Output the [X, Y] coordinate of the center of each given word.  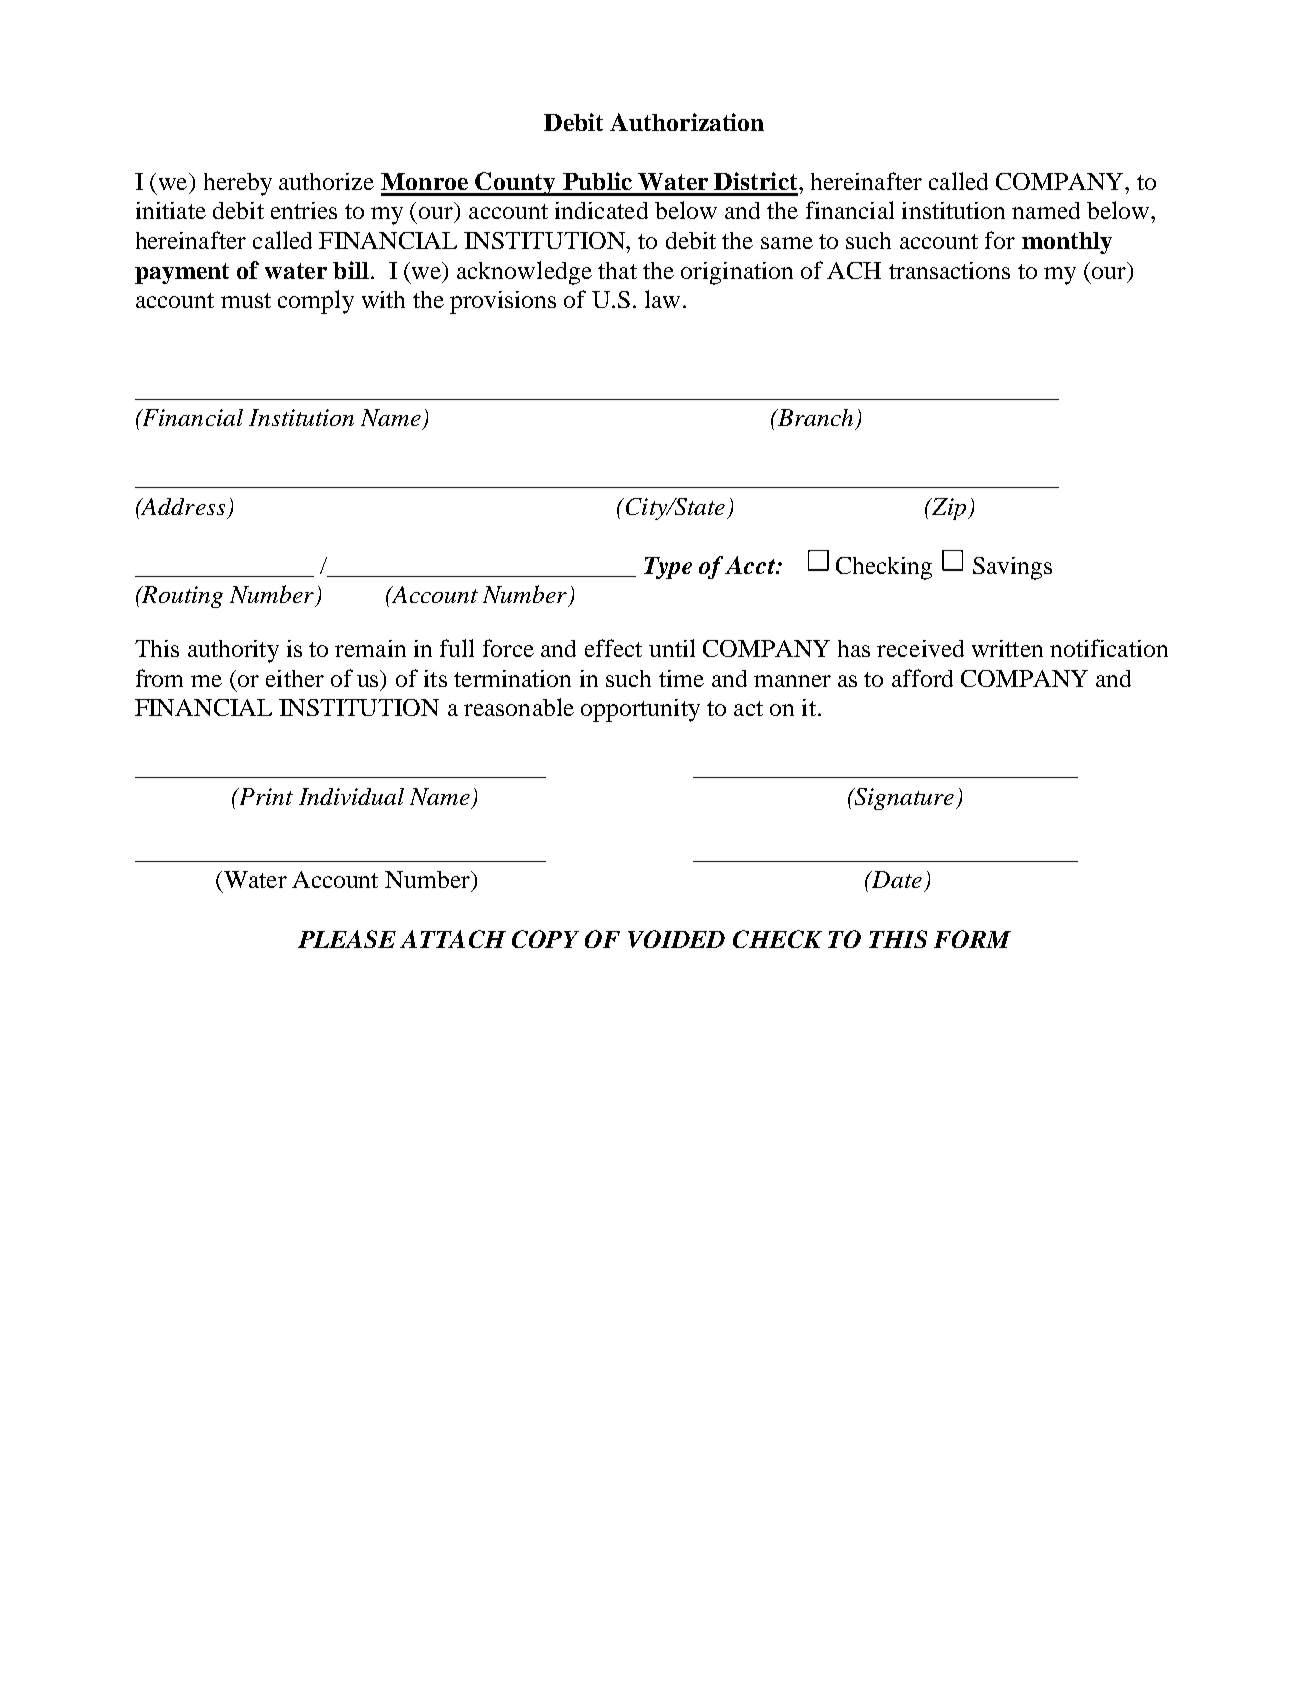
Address [182, 506]
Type [668, 568]
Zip [948, 509]
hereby [238, 184]
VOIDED [676, 939]
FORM [972, 939]
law [662, 299]
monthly [1067, 243]
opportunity [640, 710]
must [246, 300]
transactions [949, 270]
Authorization [687, 122]
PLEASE [347, 939]
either [295, 678]
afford [922, 678]
